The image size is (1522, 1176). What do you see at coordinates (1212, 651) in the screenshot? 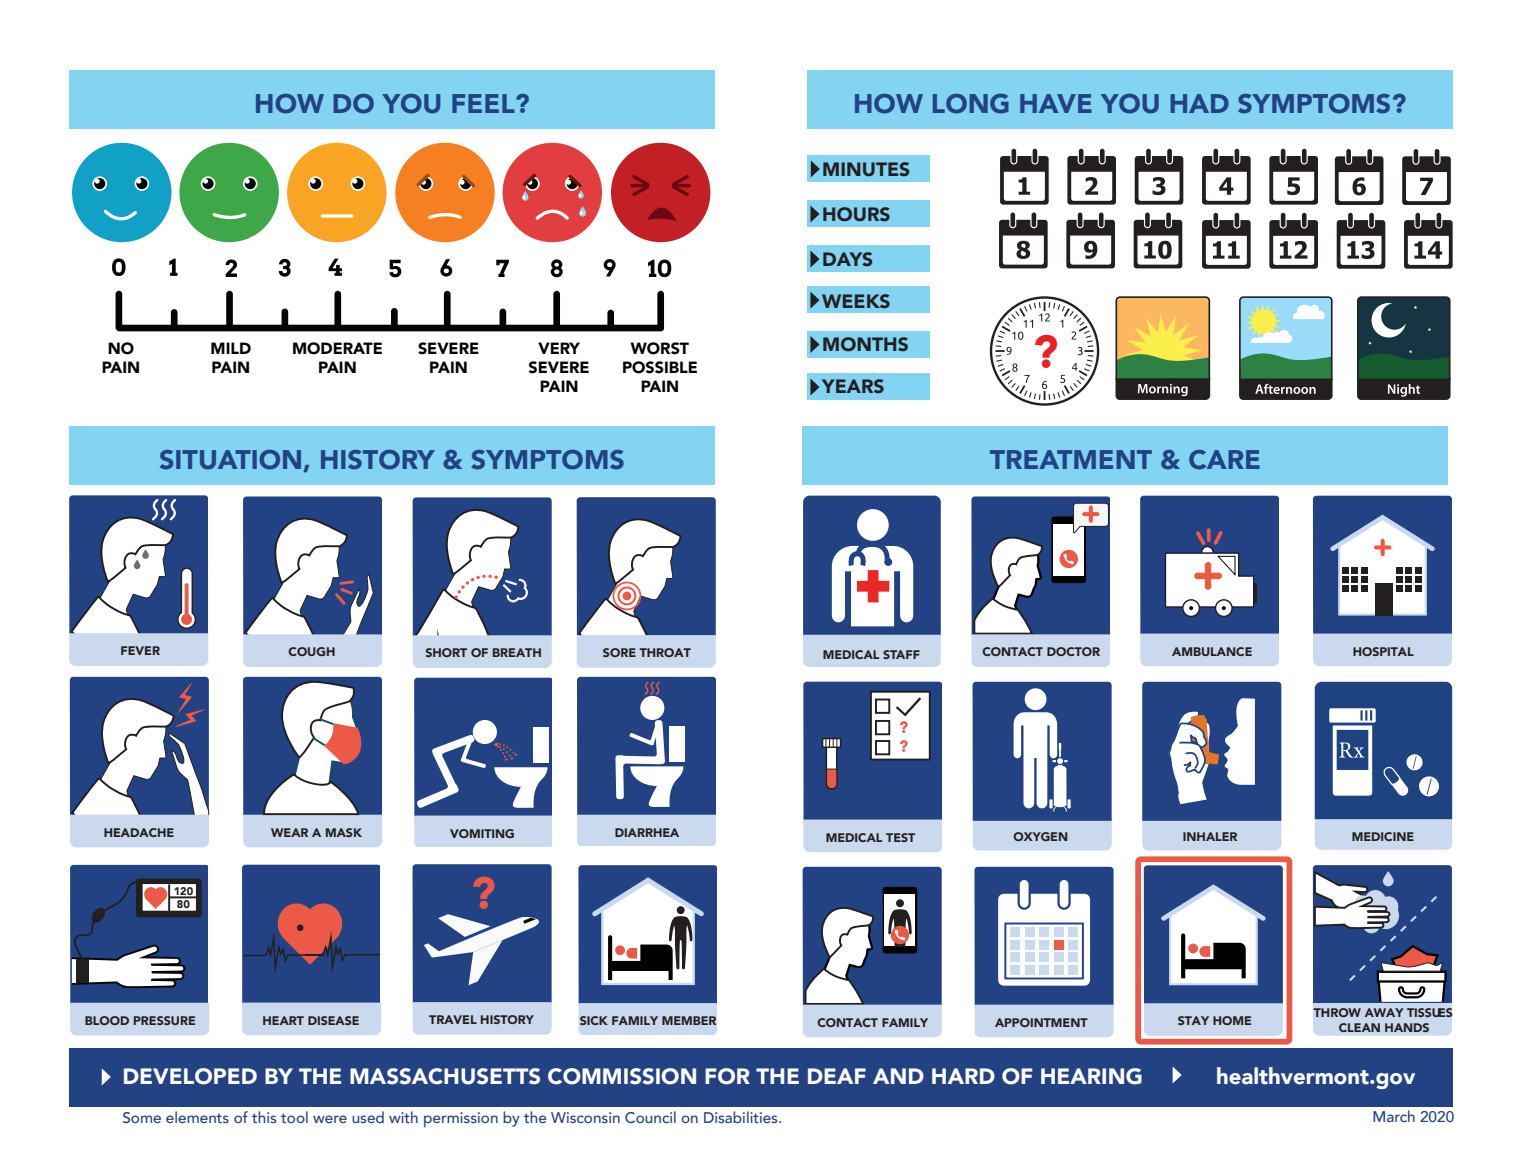
I see `AMBULANCE` at bounding box center [1212, 651].
